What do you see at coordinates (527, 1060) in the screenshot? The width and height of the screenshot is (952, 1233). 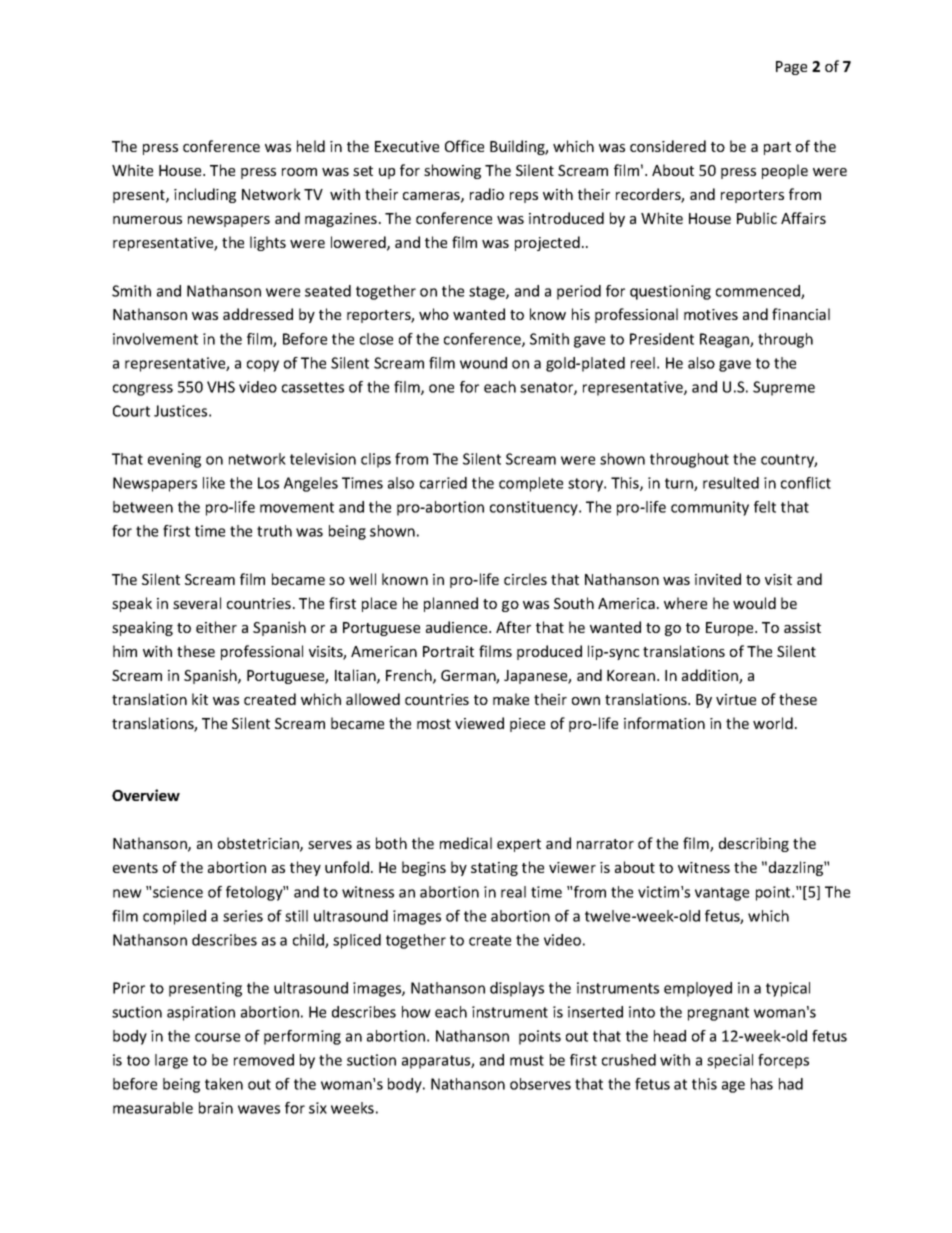 I see `must` at bounding box center [527, 1060].
